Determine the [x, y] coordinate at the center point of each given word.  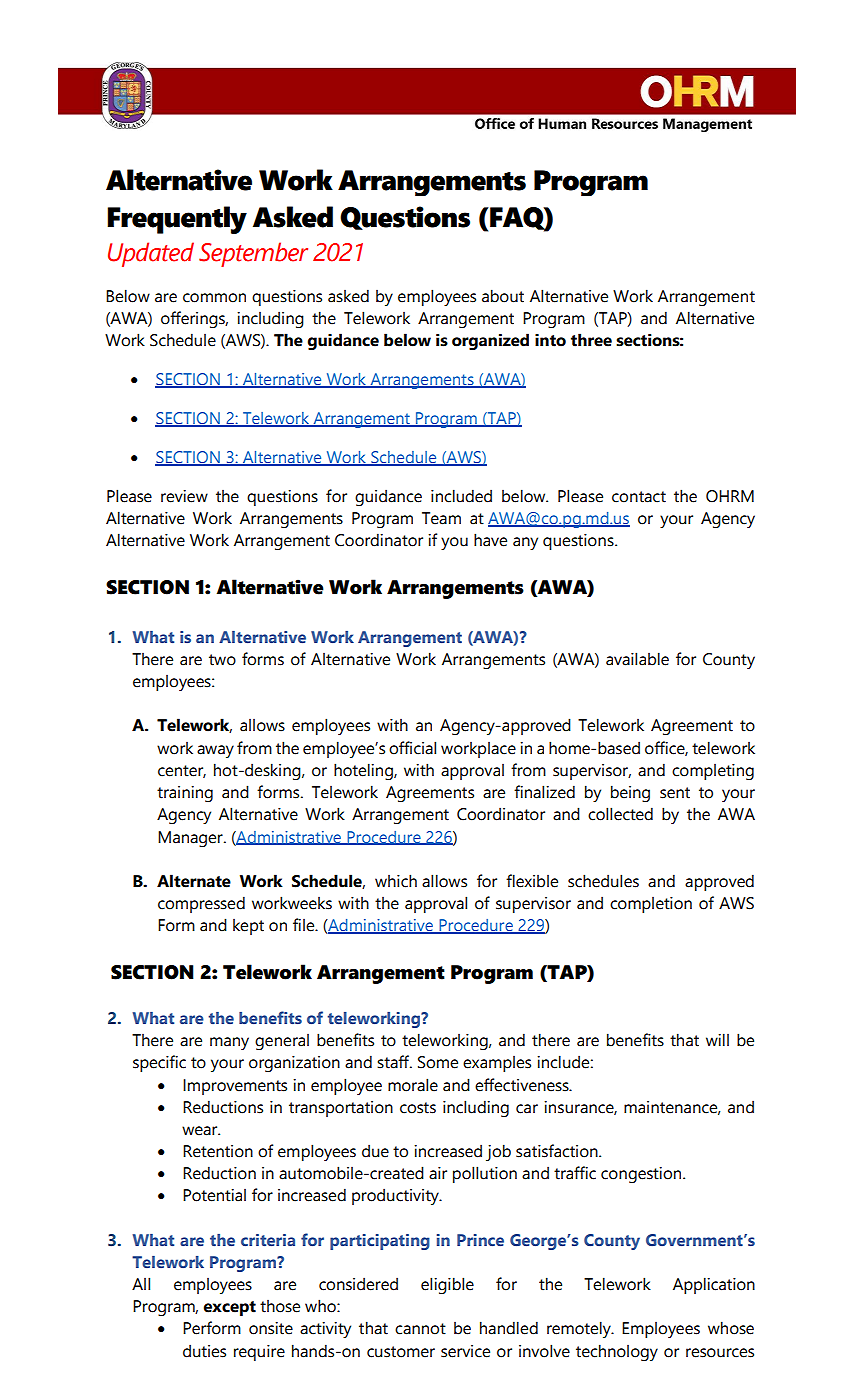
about [503, 296]
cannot [420, 1329]
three [591, 340]
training [185, 794]
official [412, 748]
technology [617, 1352]
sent [675, 793]
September [253, 254]
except [230, 1308]
